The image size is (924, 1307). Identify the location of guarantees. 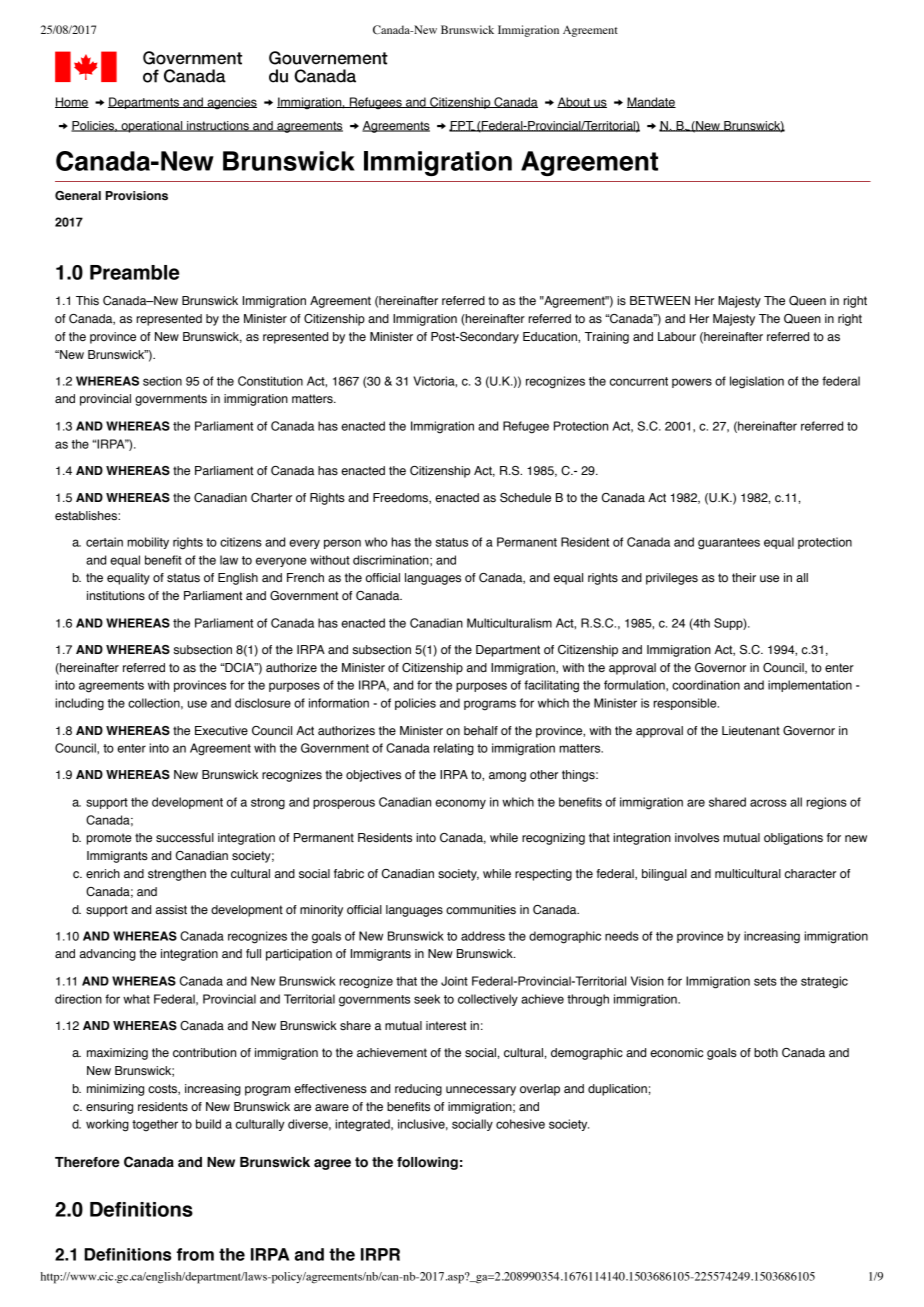
(729, 544).
